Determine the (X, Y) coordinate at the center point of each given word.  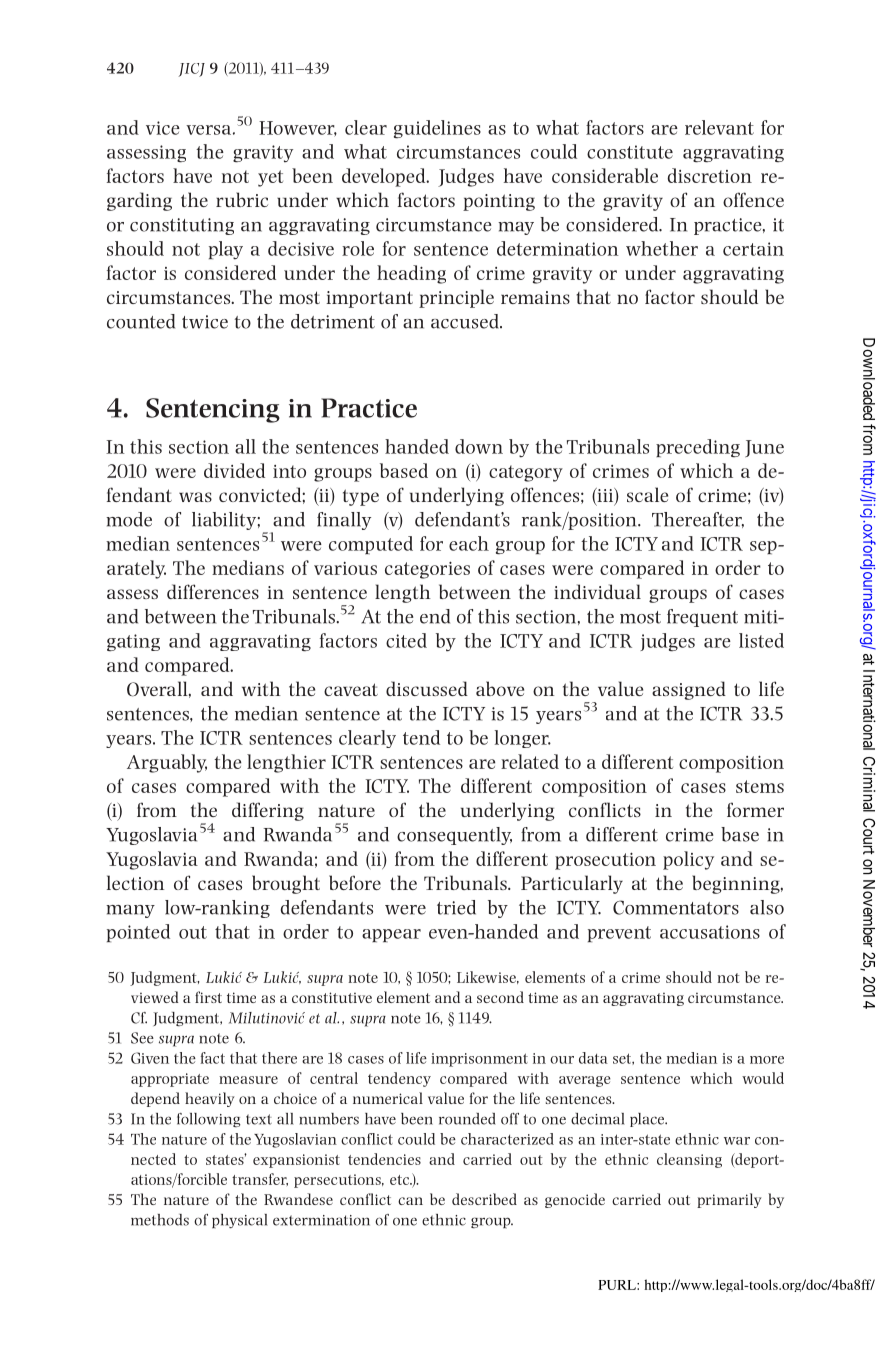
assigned (689, 690)
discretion (710, 175)
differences (213, 591)
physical (239, 1221)
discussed (427, 688)
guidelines (437, 129)
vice (163, 128)
